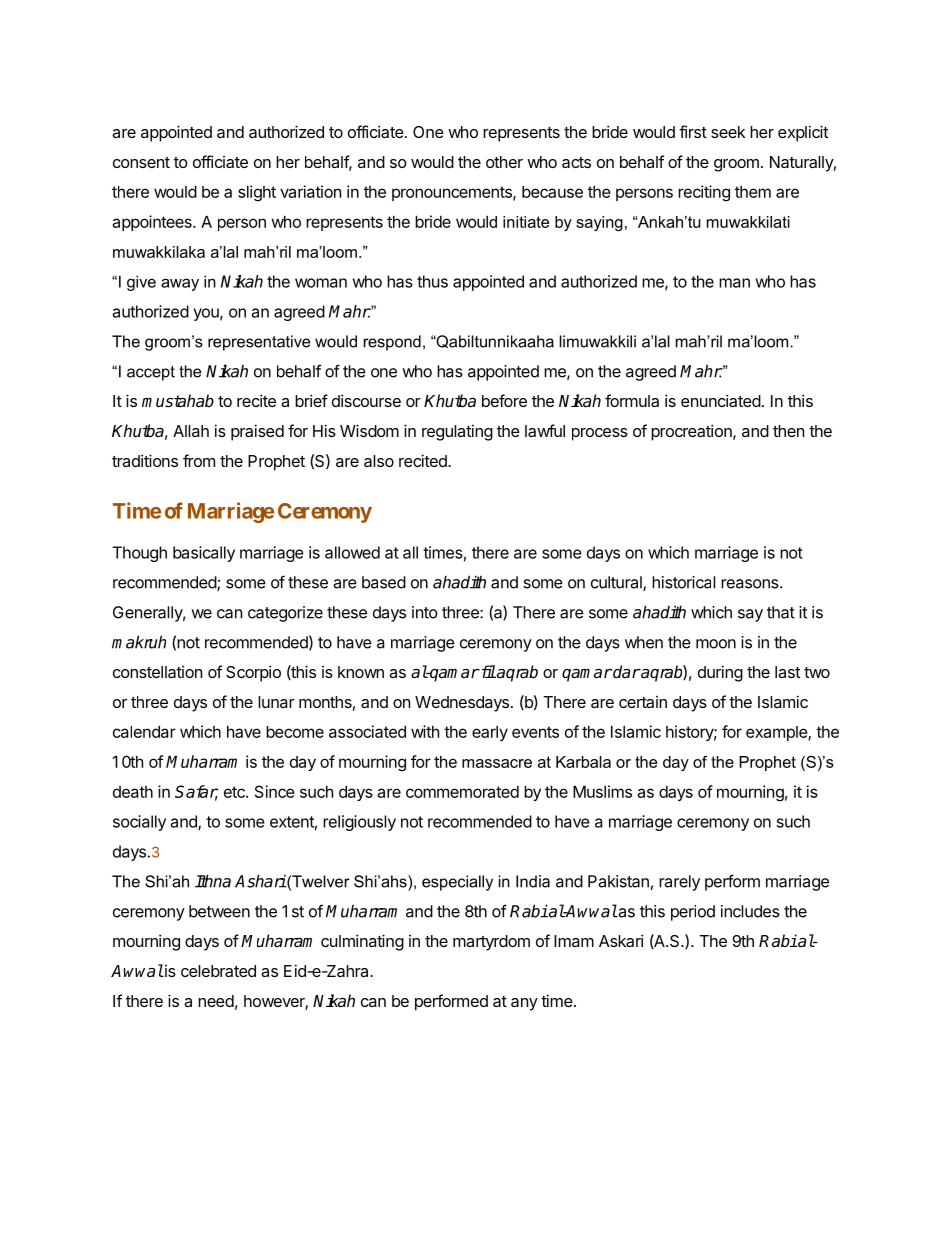 This document has height=1233, width=952. What do you see at coordinates (750, 911) in the document?
I see `includes` at bounding box center [750, 911].
